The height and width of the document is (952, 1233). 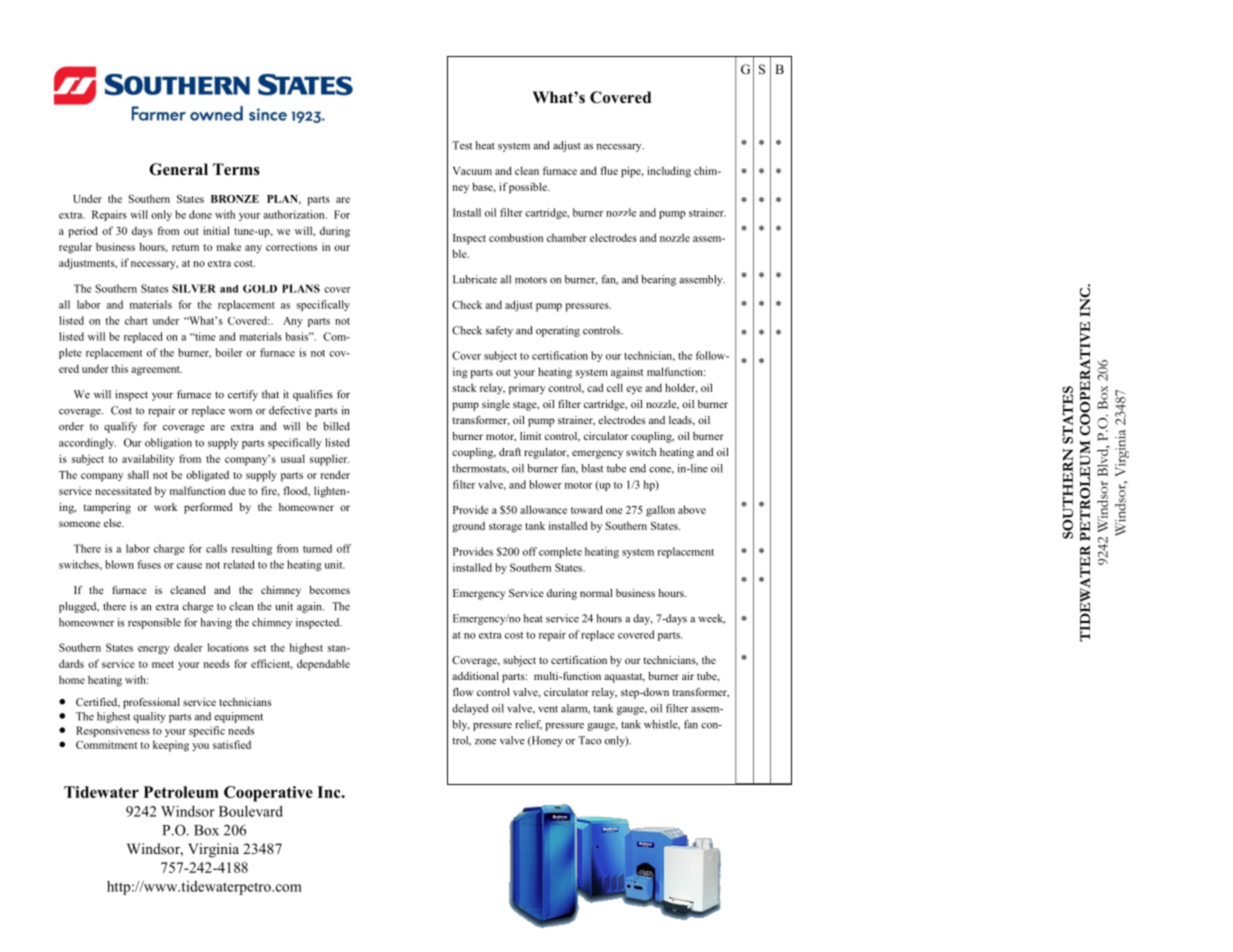 I want to click on shall, so click(x=138, y=474).
